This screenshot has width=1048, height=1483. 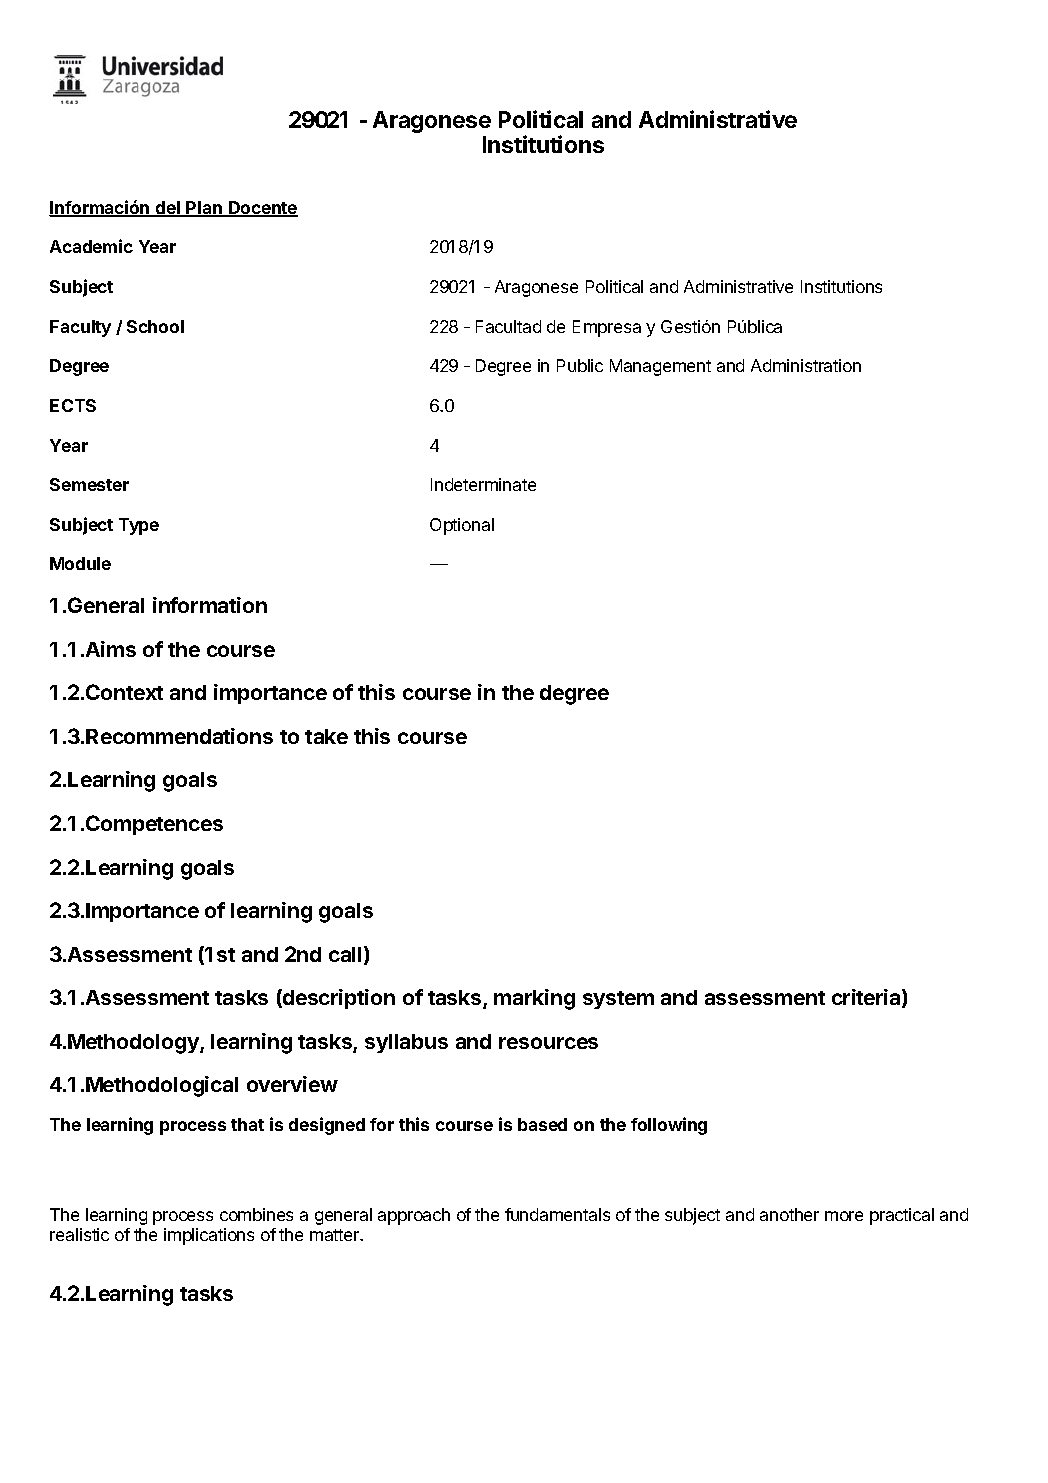 What do you see at coordinates (209, 1236) in the screenshot?
I see `implications` at bounding box center [209, 1236].
